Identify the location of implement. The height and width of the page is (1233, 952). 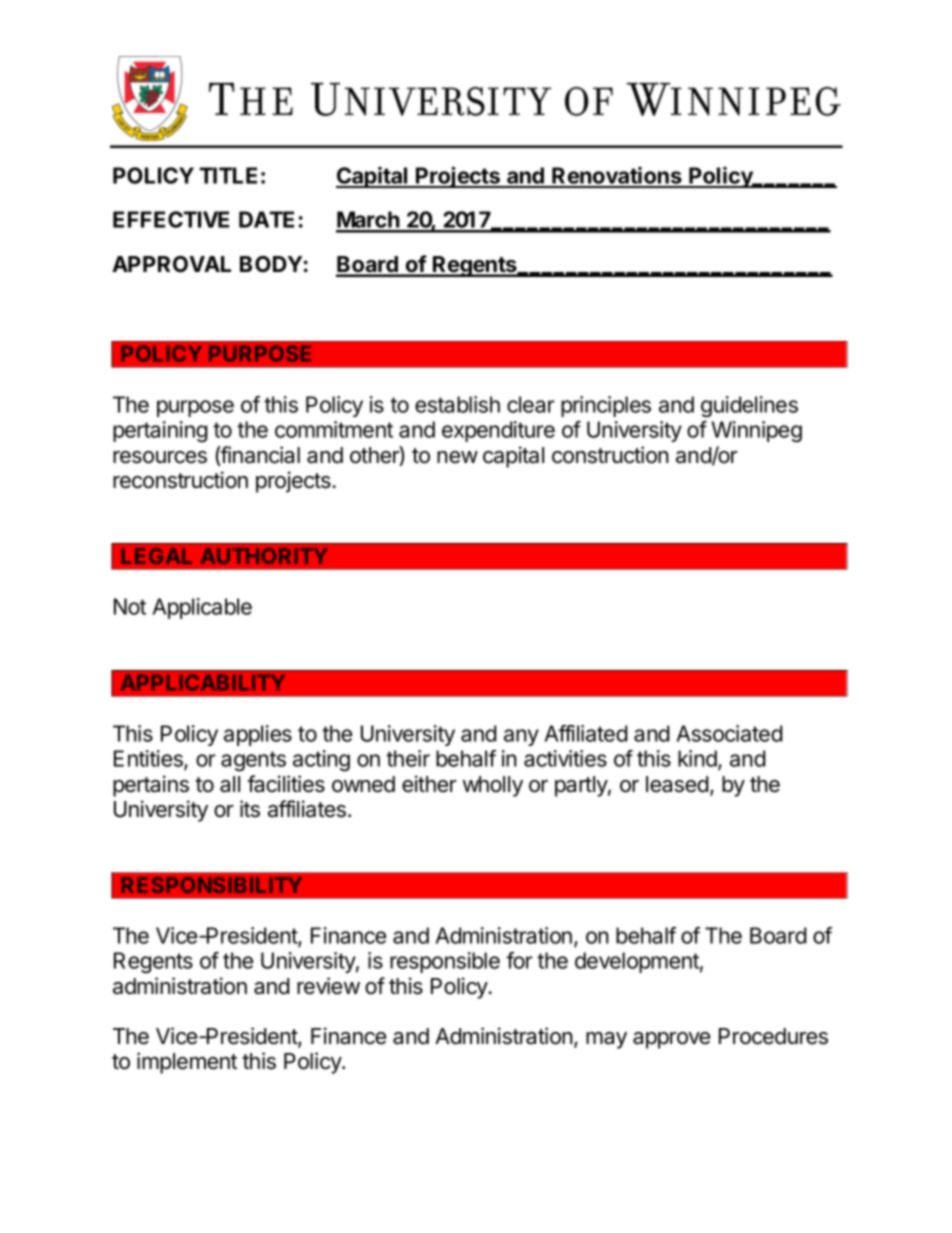
(187, 1063).
